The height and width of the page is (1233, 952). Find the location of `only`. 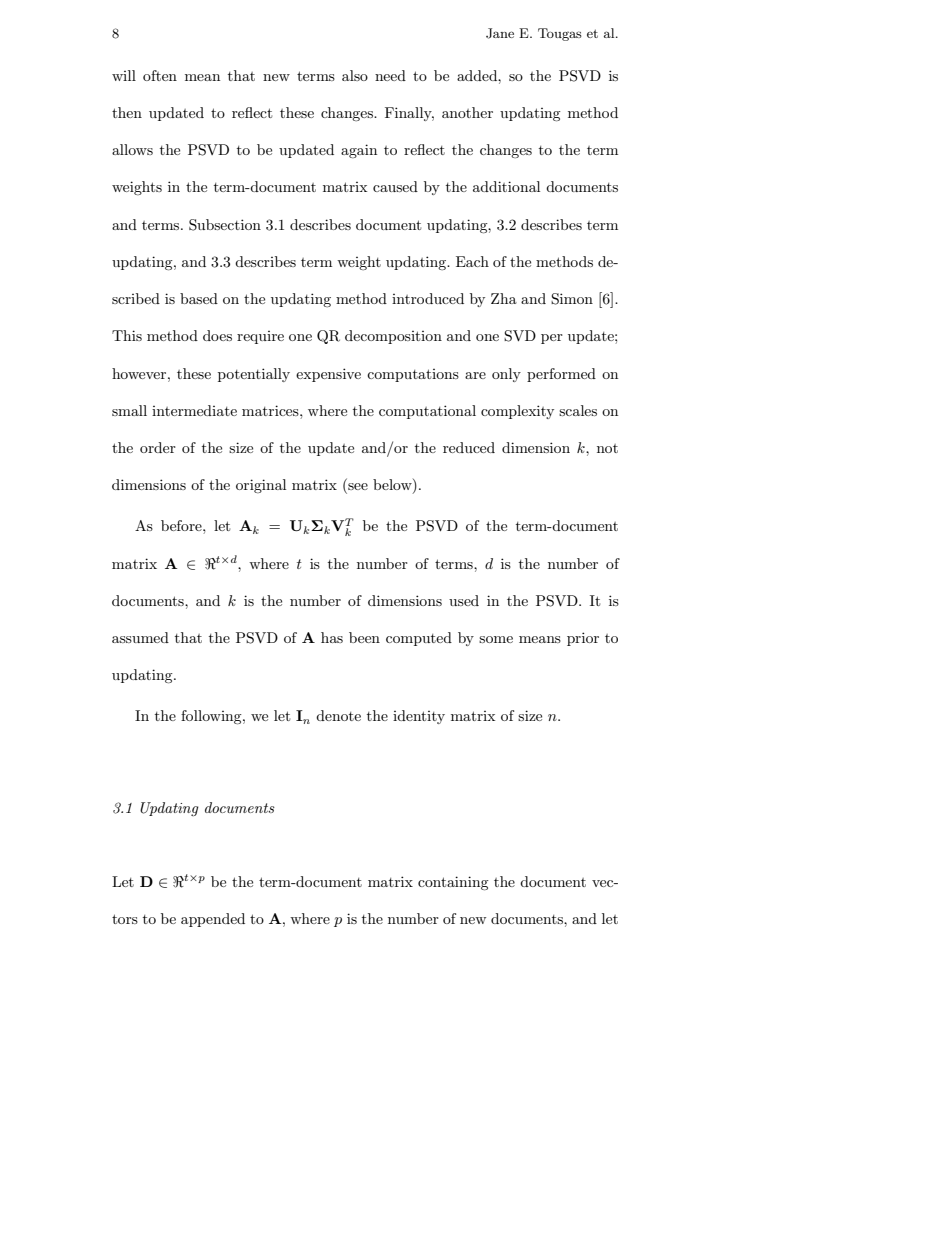

only is located at coordinates (506, 375).
